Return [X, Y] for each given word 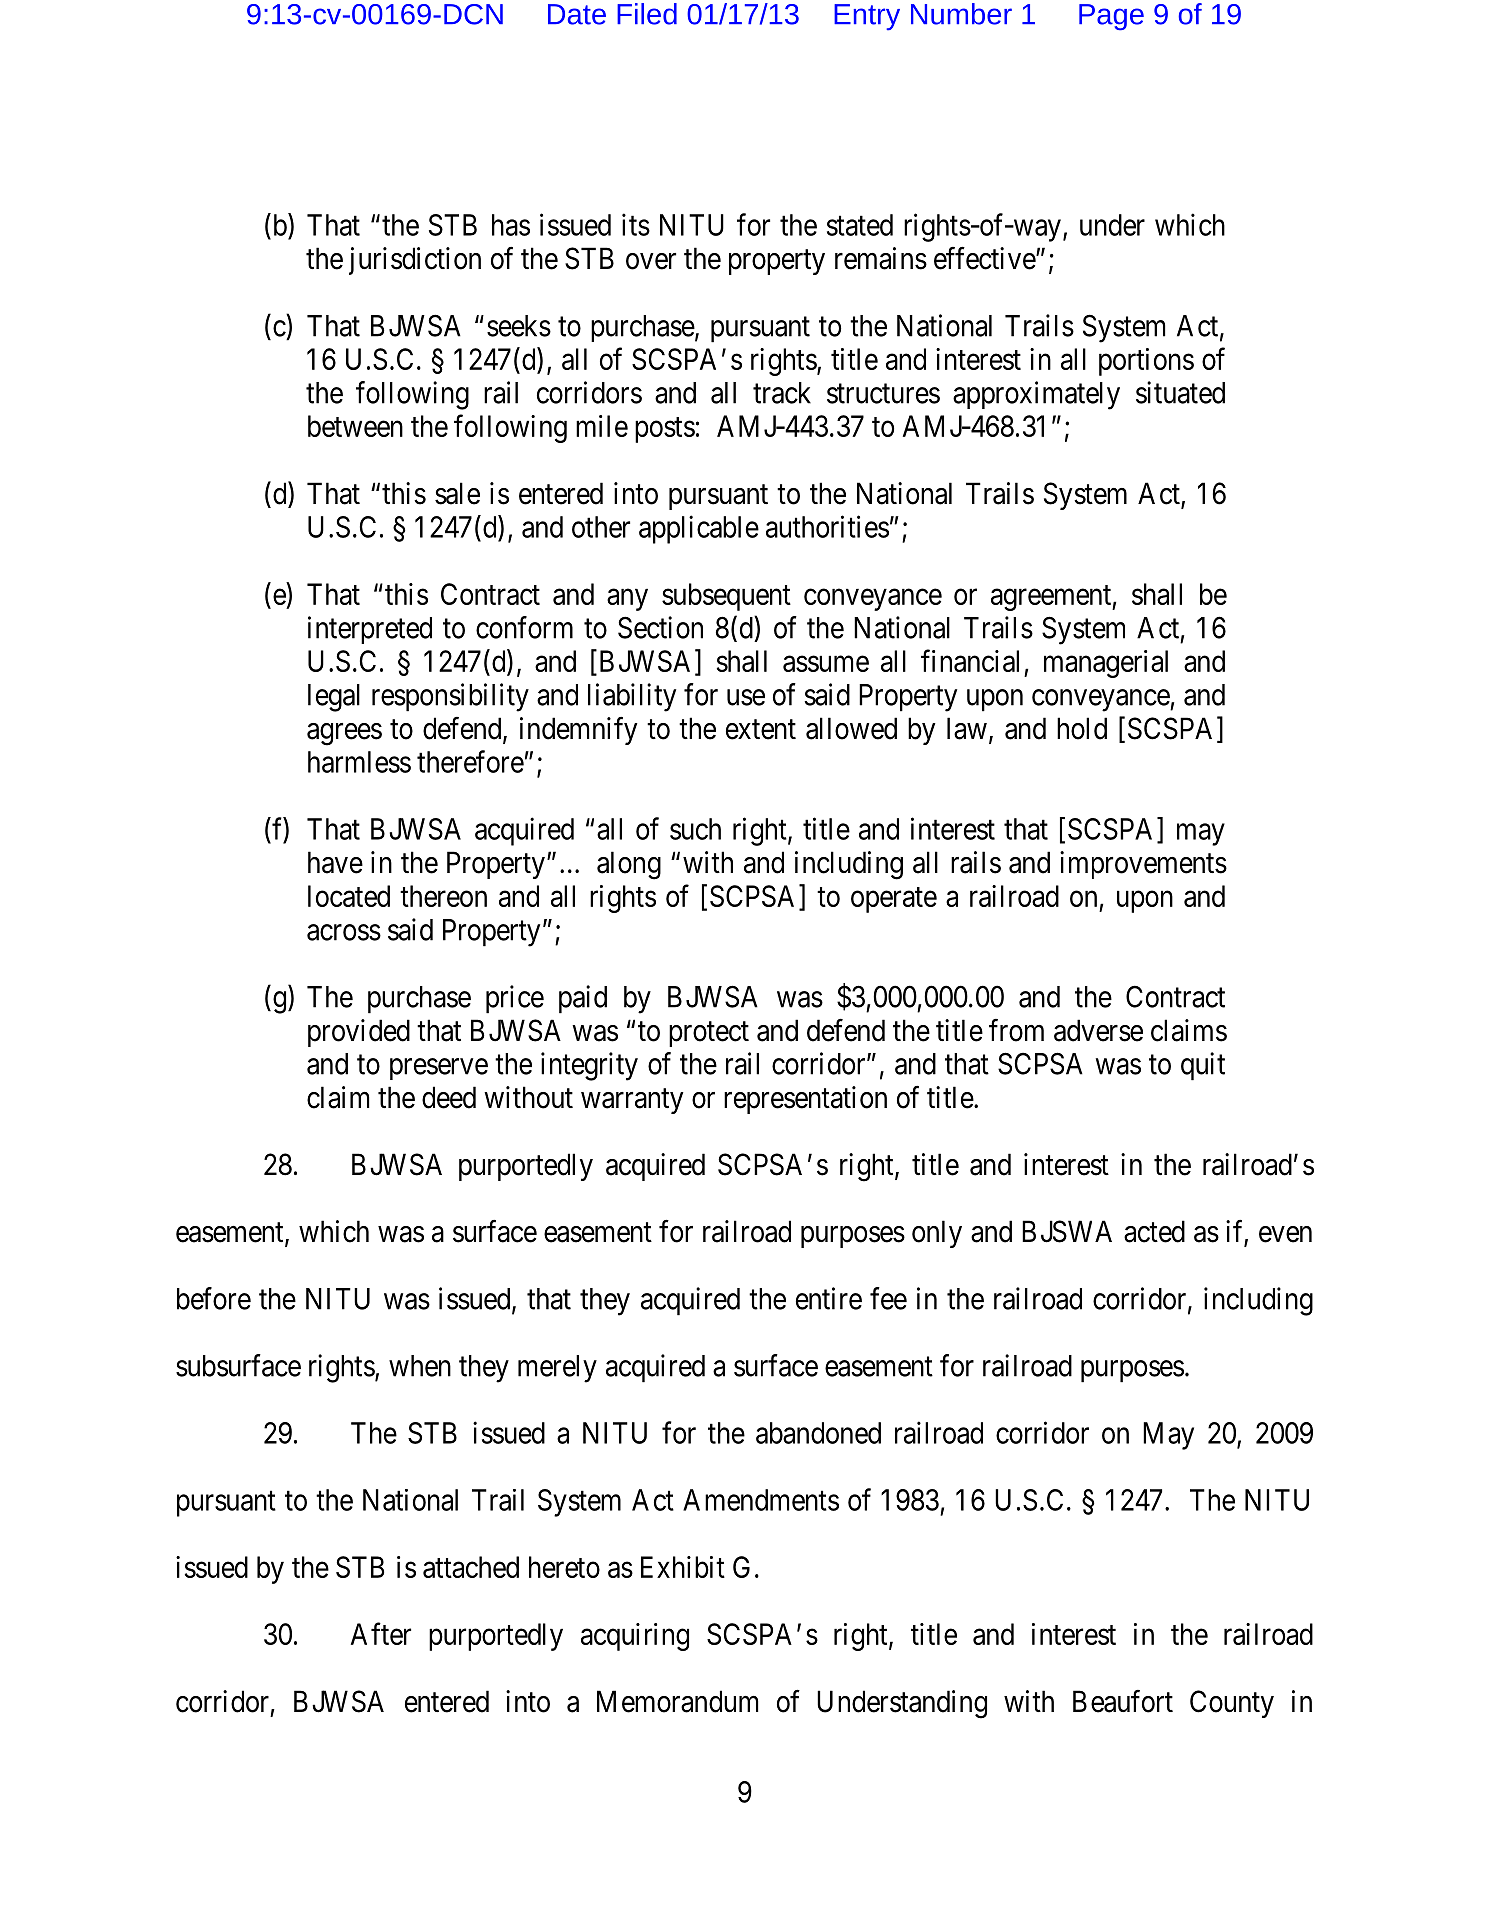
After [381, 1633]
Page [1111, 17]
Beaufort [1123, 1701]
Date [577, 14]
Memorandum [677, 1701]
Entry [867, 17]
